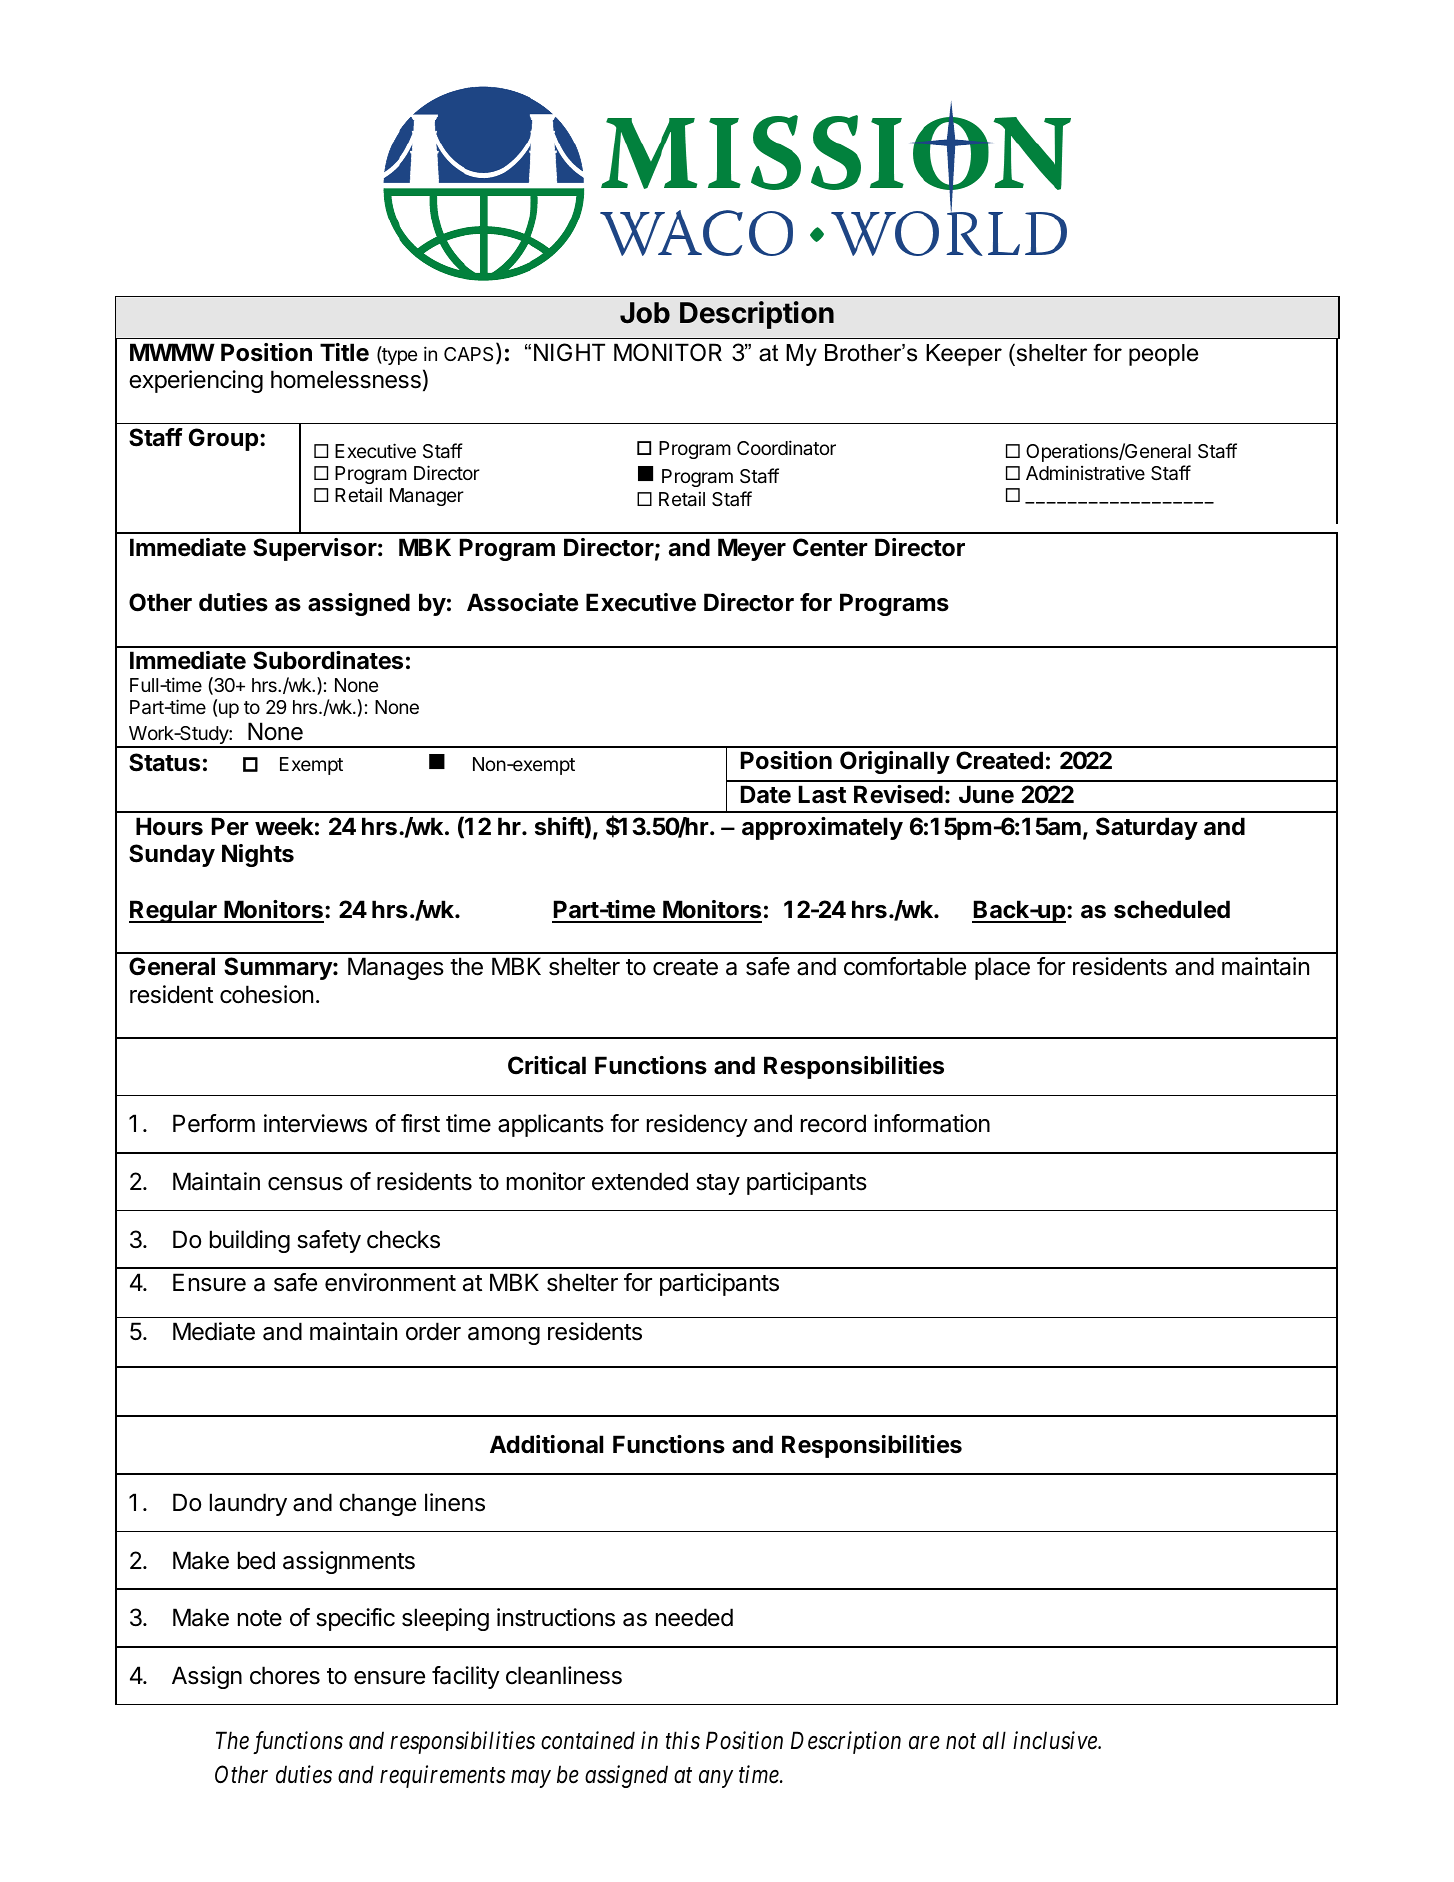 The height and width of the document is (1882, 1454). What do you see at coordinates (328, 660) in the document?
I see `Subordinates` at bounding box center [328, 660].
